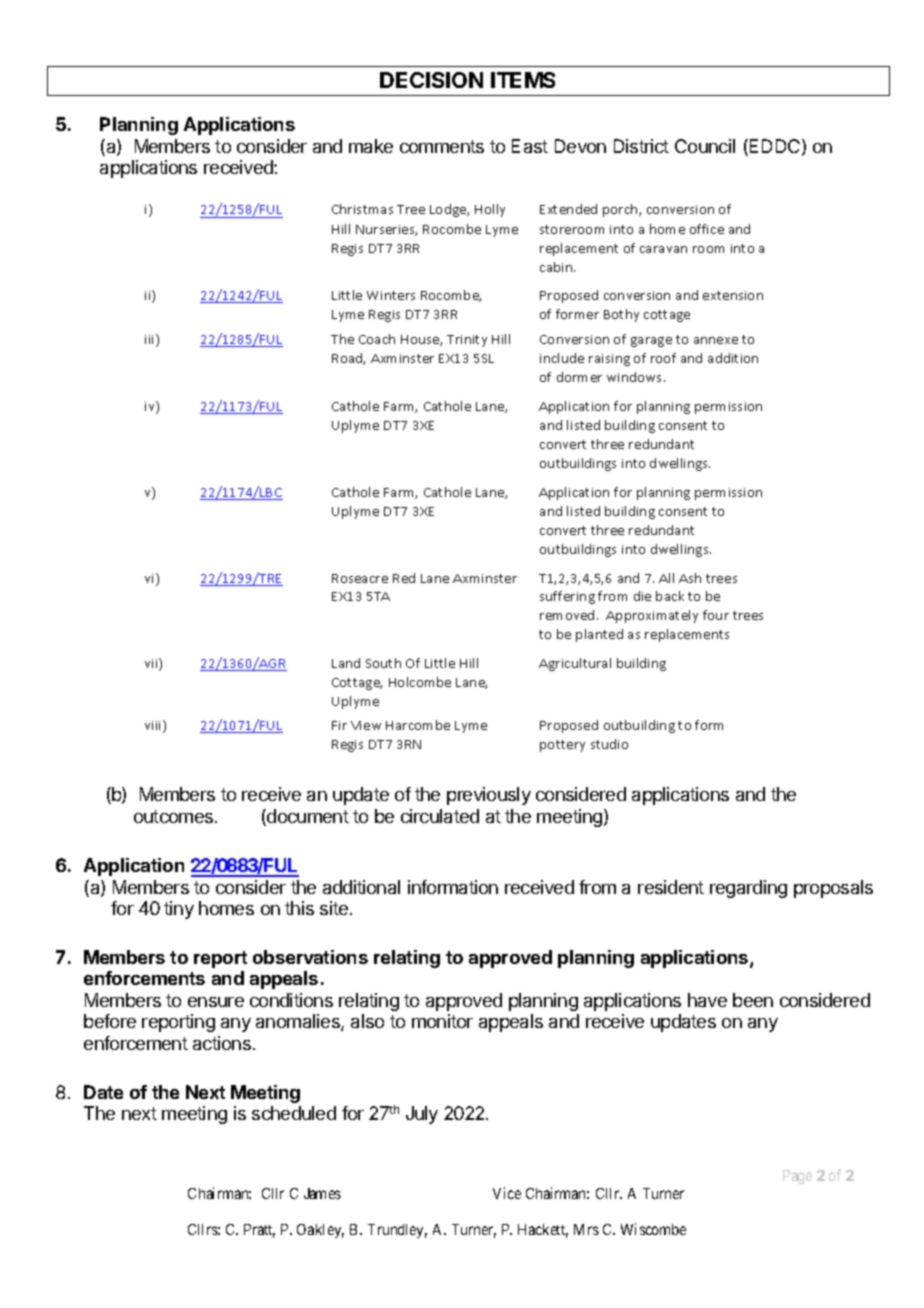  Describe the element at coordinates (748, 889) in the screenshot. I see `regarding` at that location.
